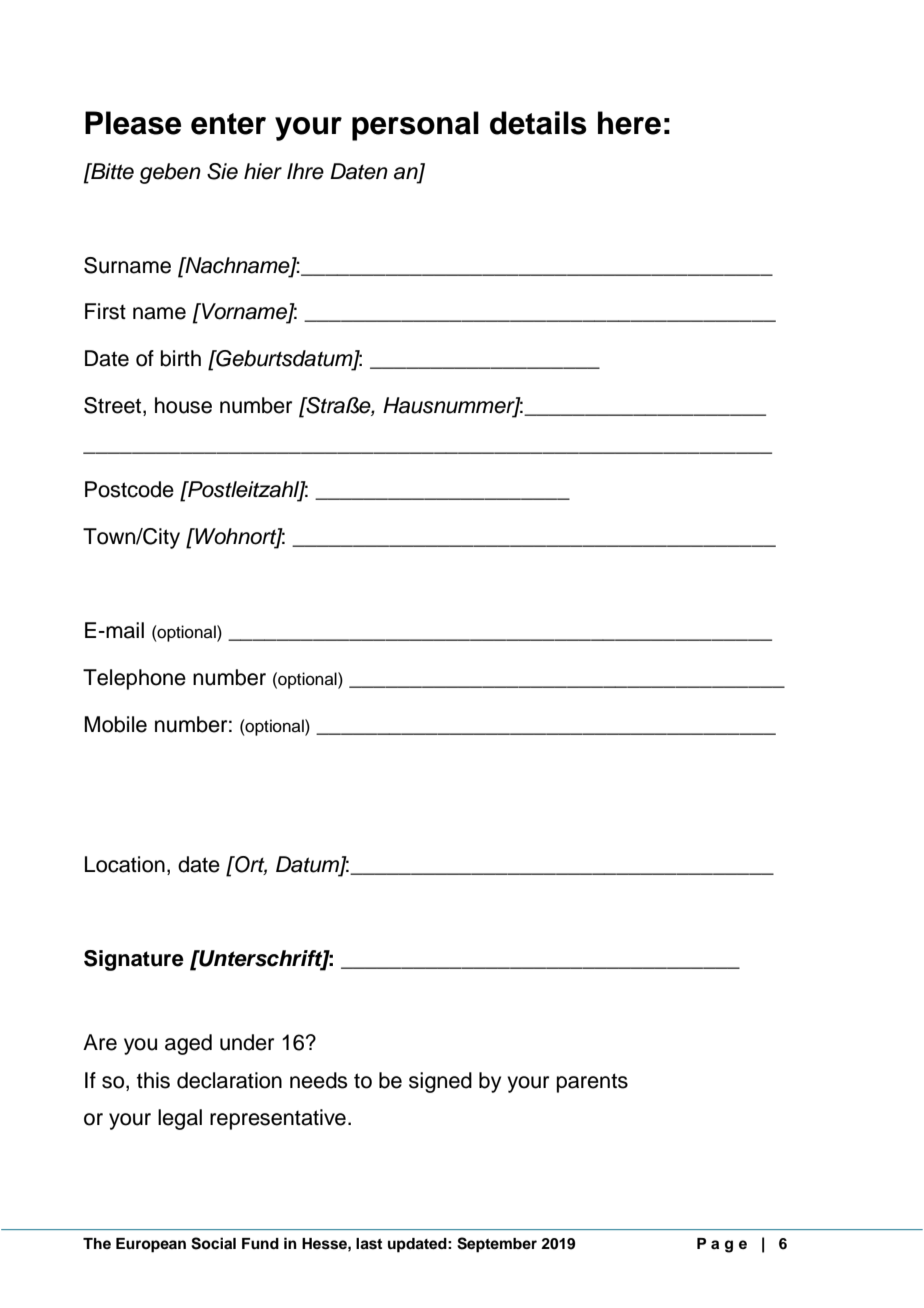 This screenshot has height=1308, width=924. What do you see at coordinates (629, 123) in the screenshot?
I see `here` at bounding box center [629, 123].
